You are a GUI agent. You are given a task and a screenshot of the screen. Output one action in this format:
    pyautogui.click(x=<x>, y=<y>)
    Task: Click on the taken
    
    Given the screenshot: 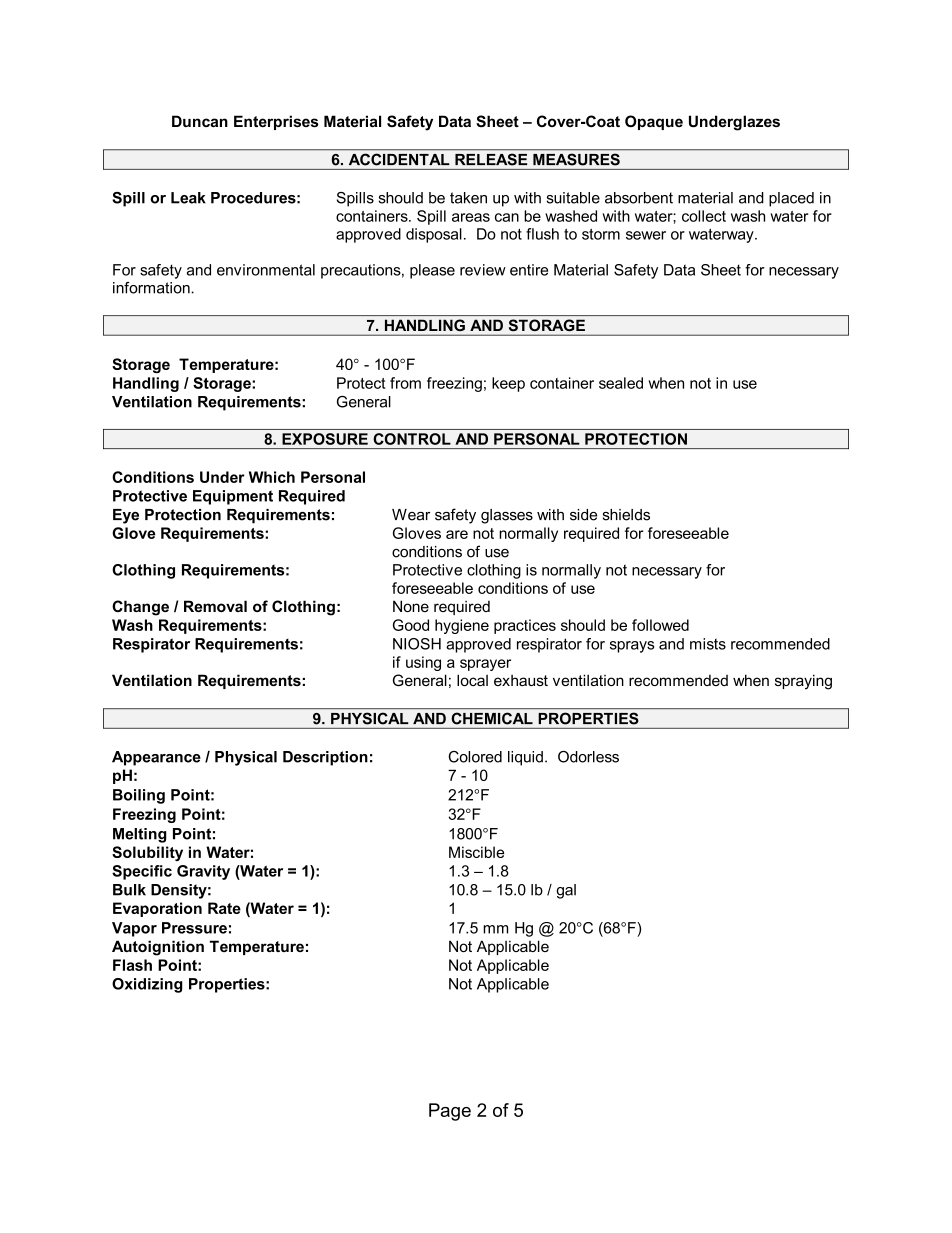 What is the action you would take?
    pyautogui.click(x=468, y=198)
